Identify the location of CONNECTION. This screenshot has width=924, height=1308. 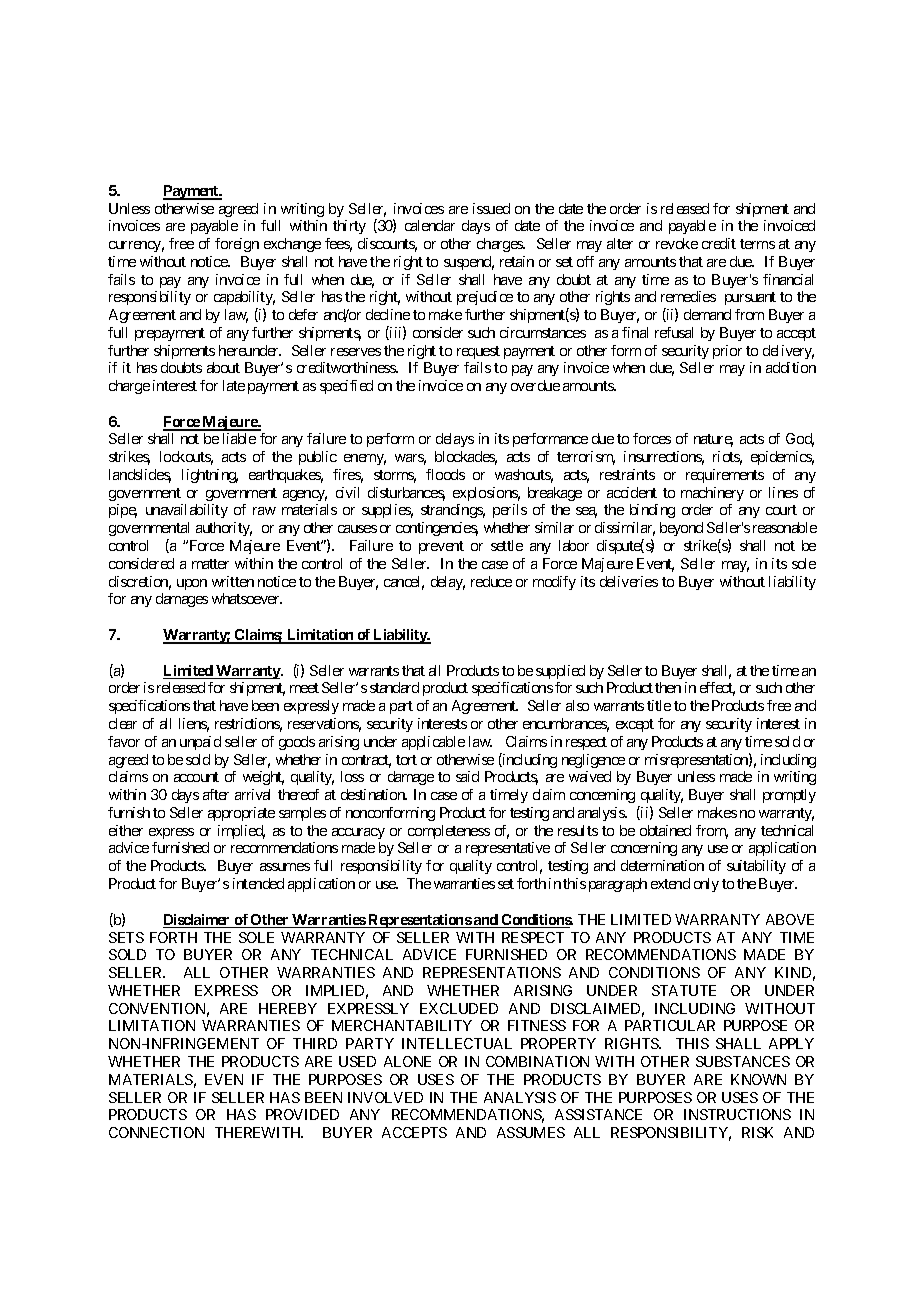
(156, 1132).
